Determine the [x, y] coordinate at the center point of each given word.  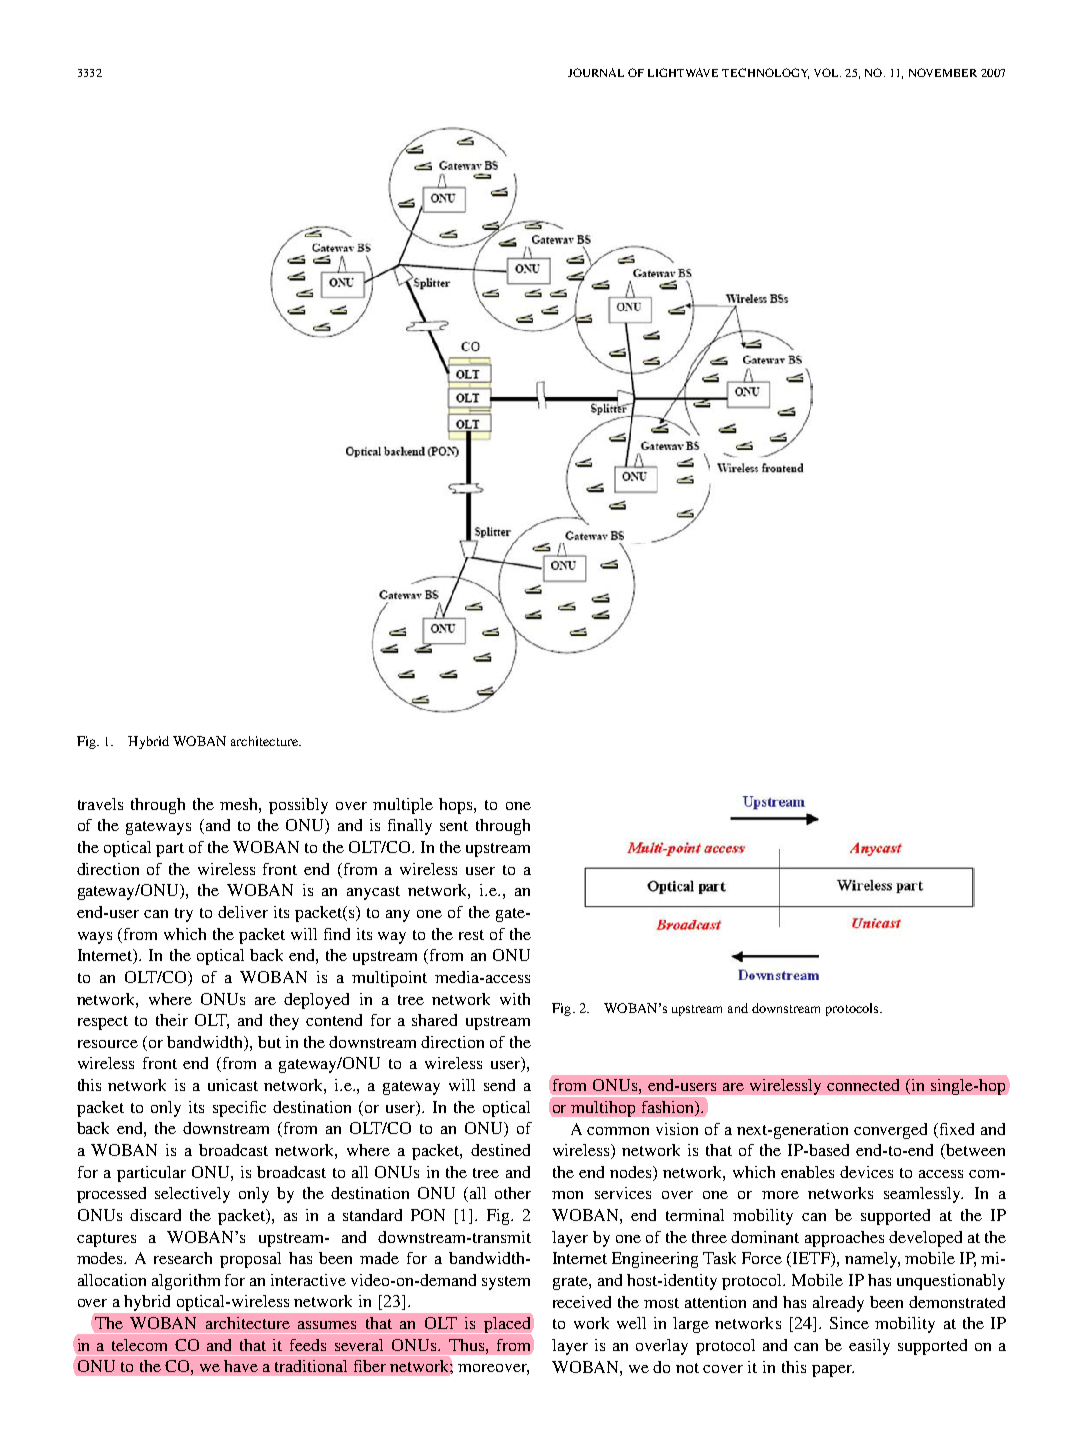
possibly [298, 806]
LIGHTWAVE [683, 72]
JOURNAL [596, 72]
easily [869, 1347]
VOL [827, 72]
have [241, 1366]
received [582, 1302]
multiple [403, 806]
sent [454, 826]
